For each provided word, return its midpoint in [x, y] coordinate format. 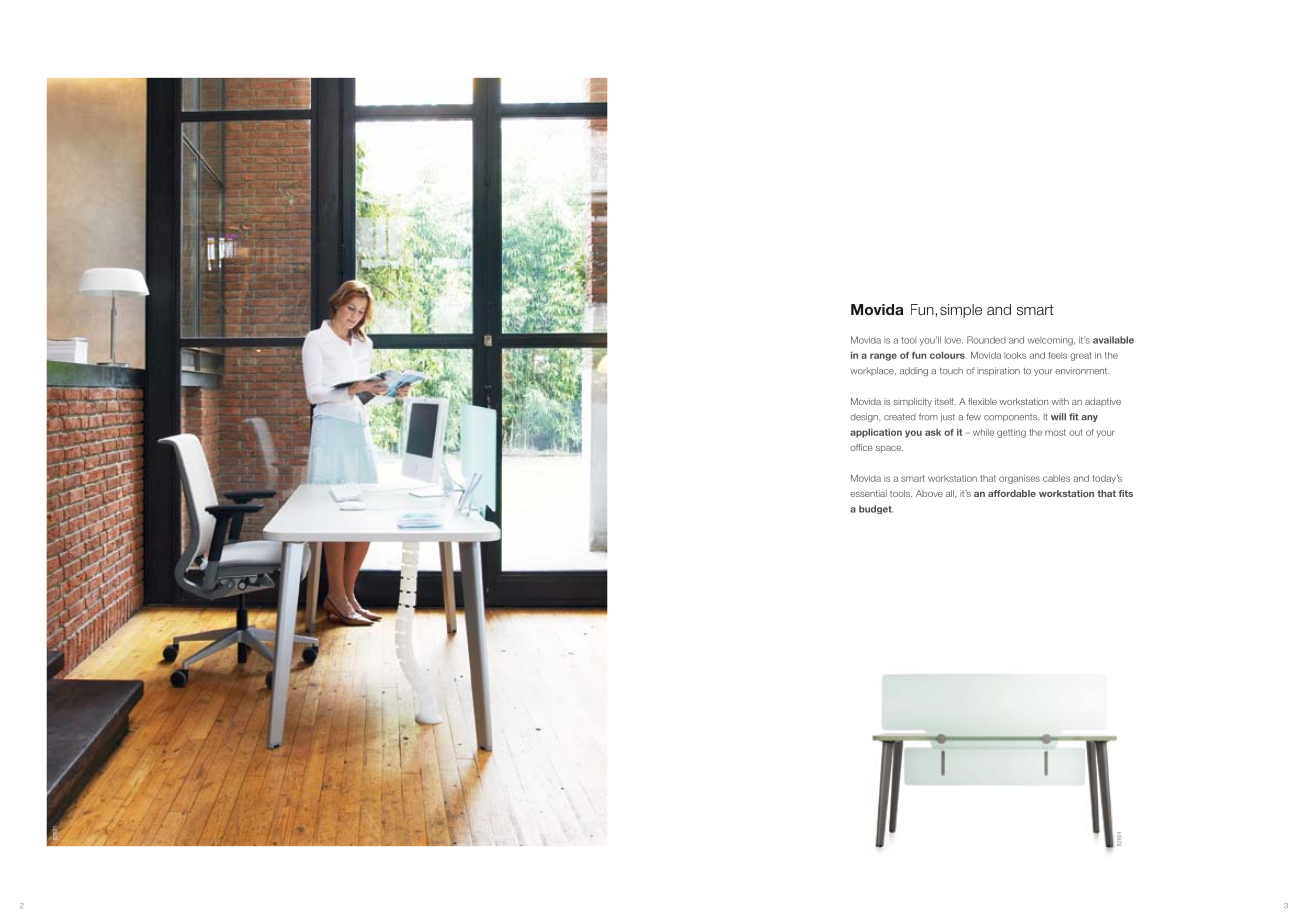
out [1076, 432]
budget [876, 509]
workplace [873, 371]
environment [1082, 371]
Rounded [986, 340]
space [889, 449]
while [983, 432]
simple [961, 311]
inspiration [998, 371]
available [1113, 340]
